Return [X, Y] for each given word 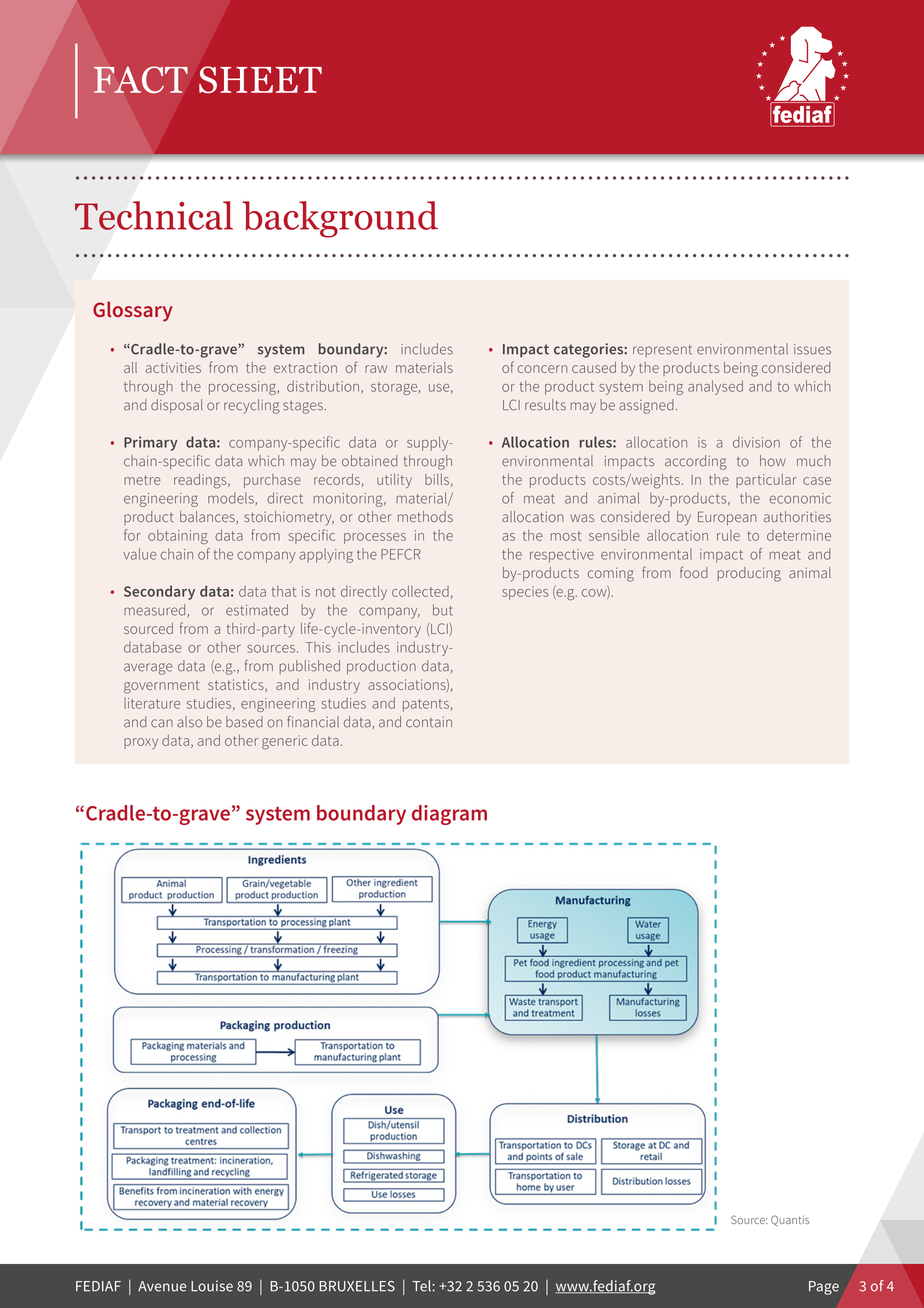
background [340, 219]
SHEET [260, 80]
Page [824, 1288]
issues [812, 349]
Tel [422, 1286]
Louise [212, 1286]
